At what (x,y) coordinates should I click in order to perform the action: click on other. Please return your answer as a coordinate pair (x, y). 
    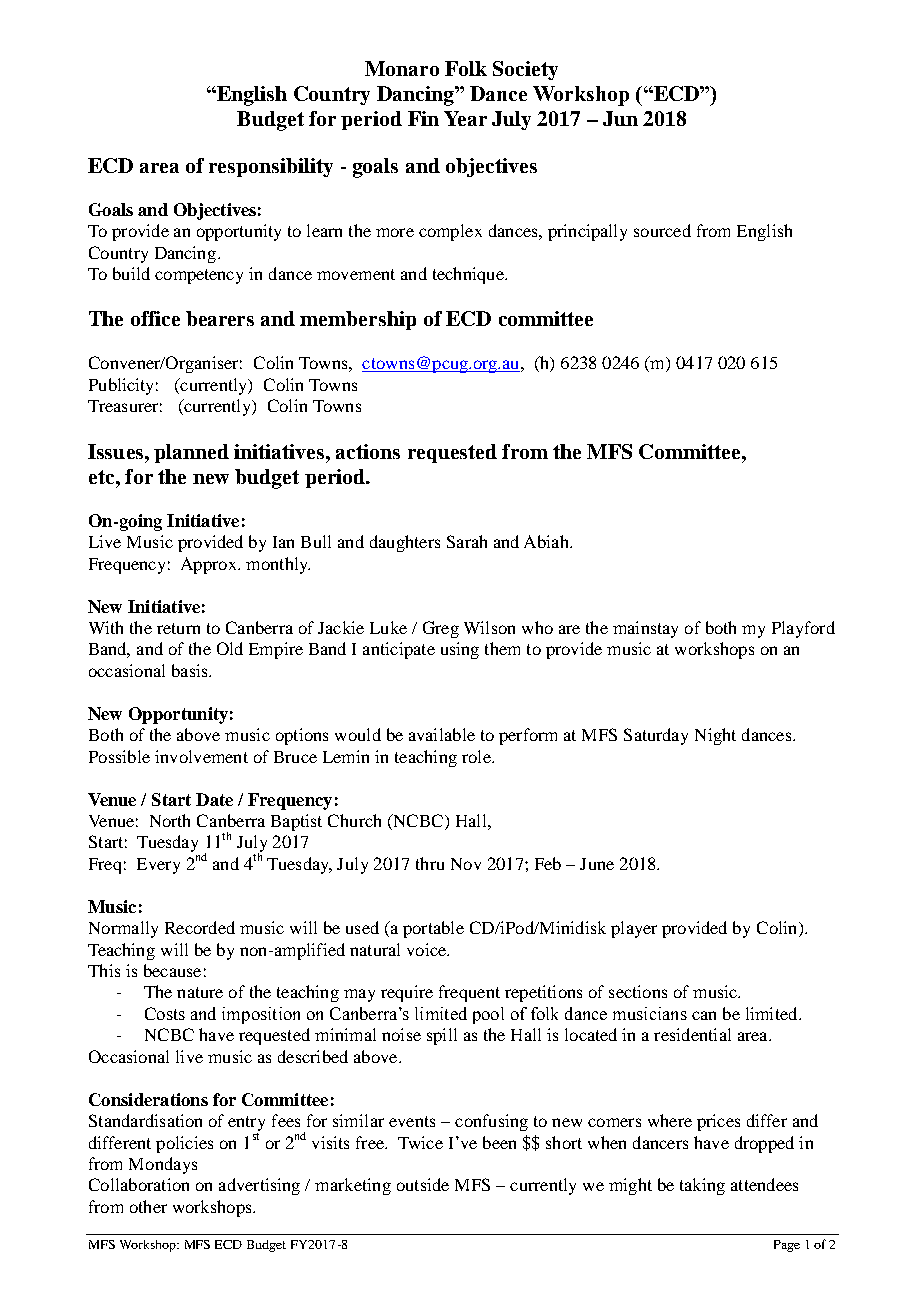
    Looking at the image, I should click on (148, 1206).
